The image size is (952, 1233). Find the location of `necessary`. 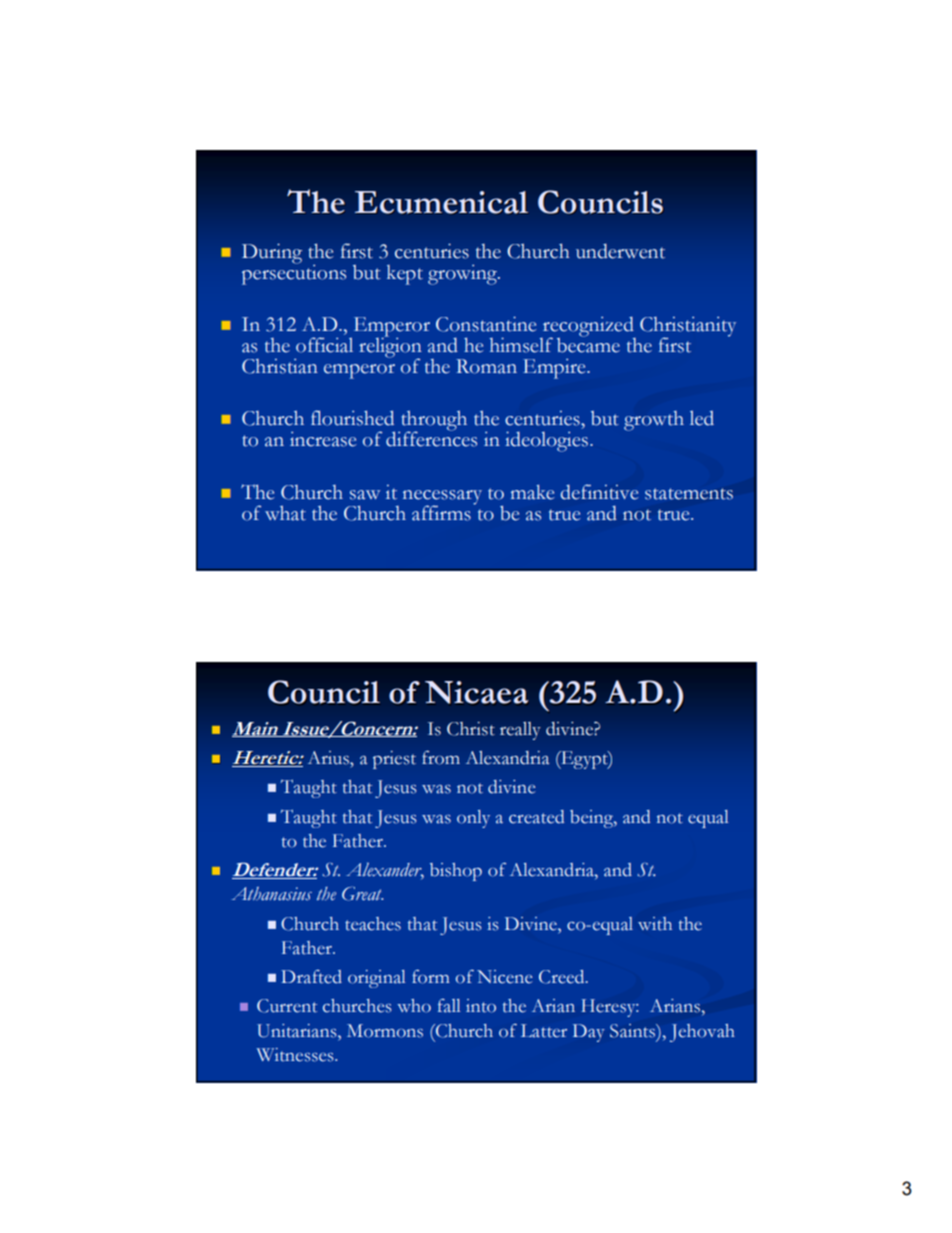

necessary is located at coordinates (442, 498).
